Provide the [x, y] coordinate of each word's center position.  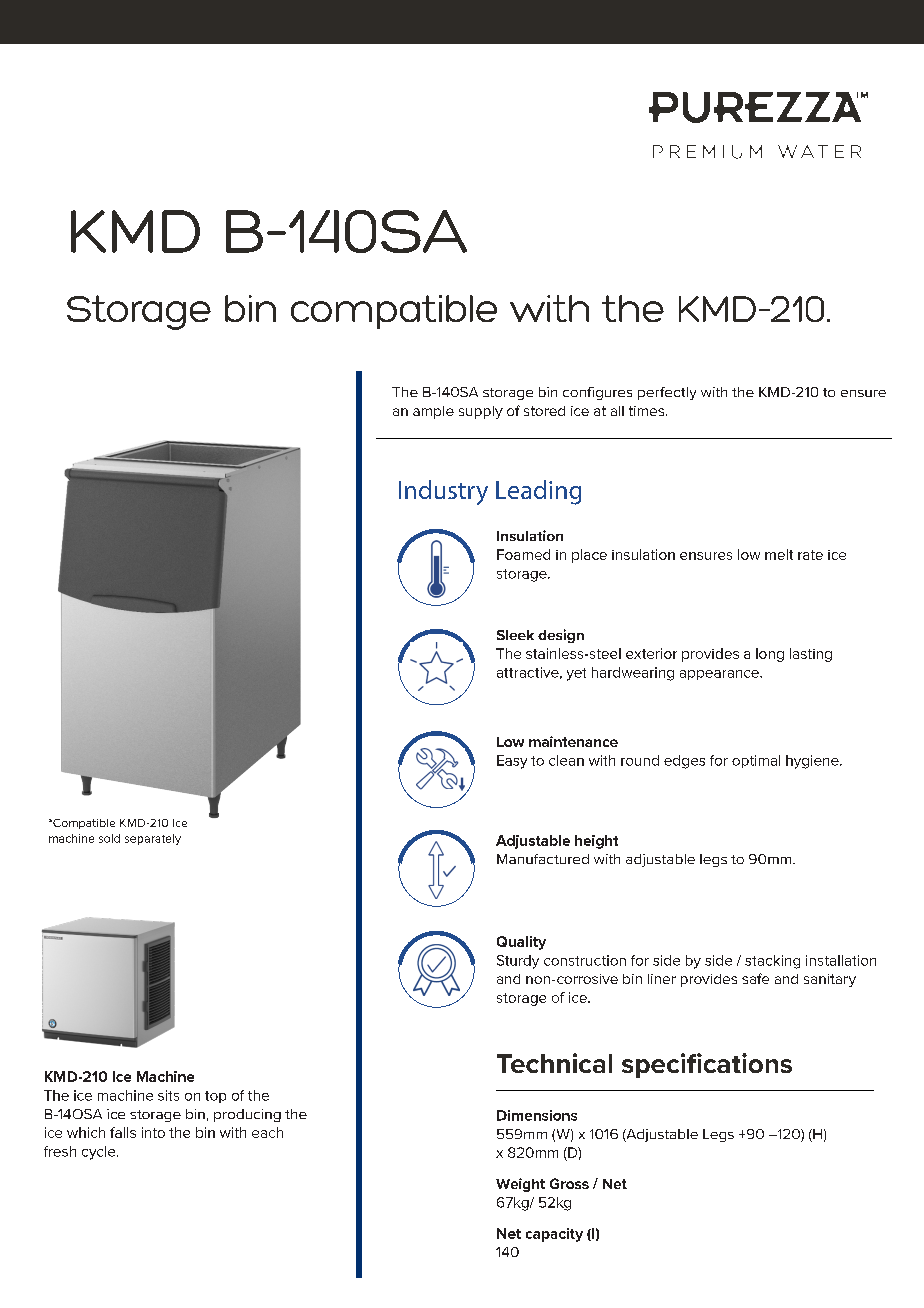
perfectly [667, 393]
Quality [521, 943]
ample [433, 412]
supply [481, 412]
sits [168, 1095]
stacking [772, 962]
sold [109, 838]
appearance [720, 675]
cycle [100, 1153]
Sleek [515, 635]
